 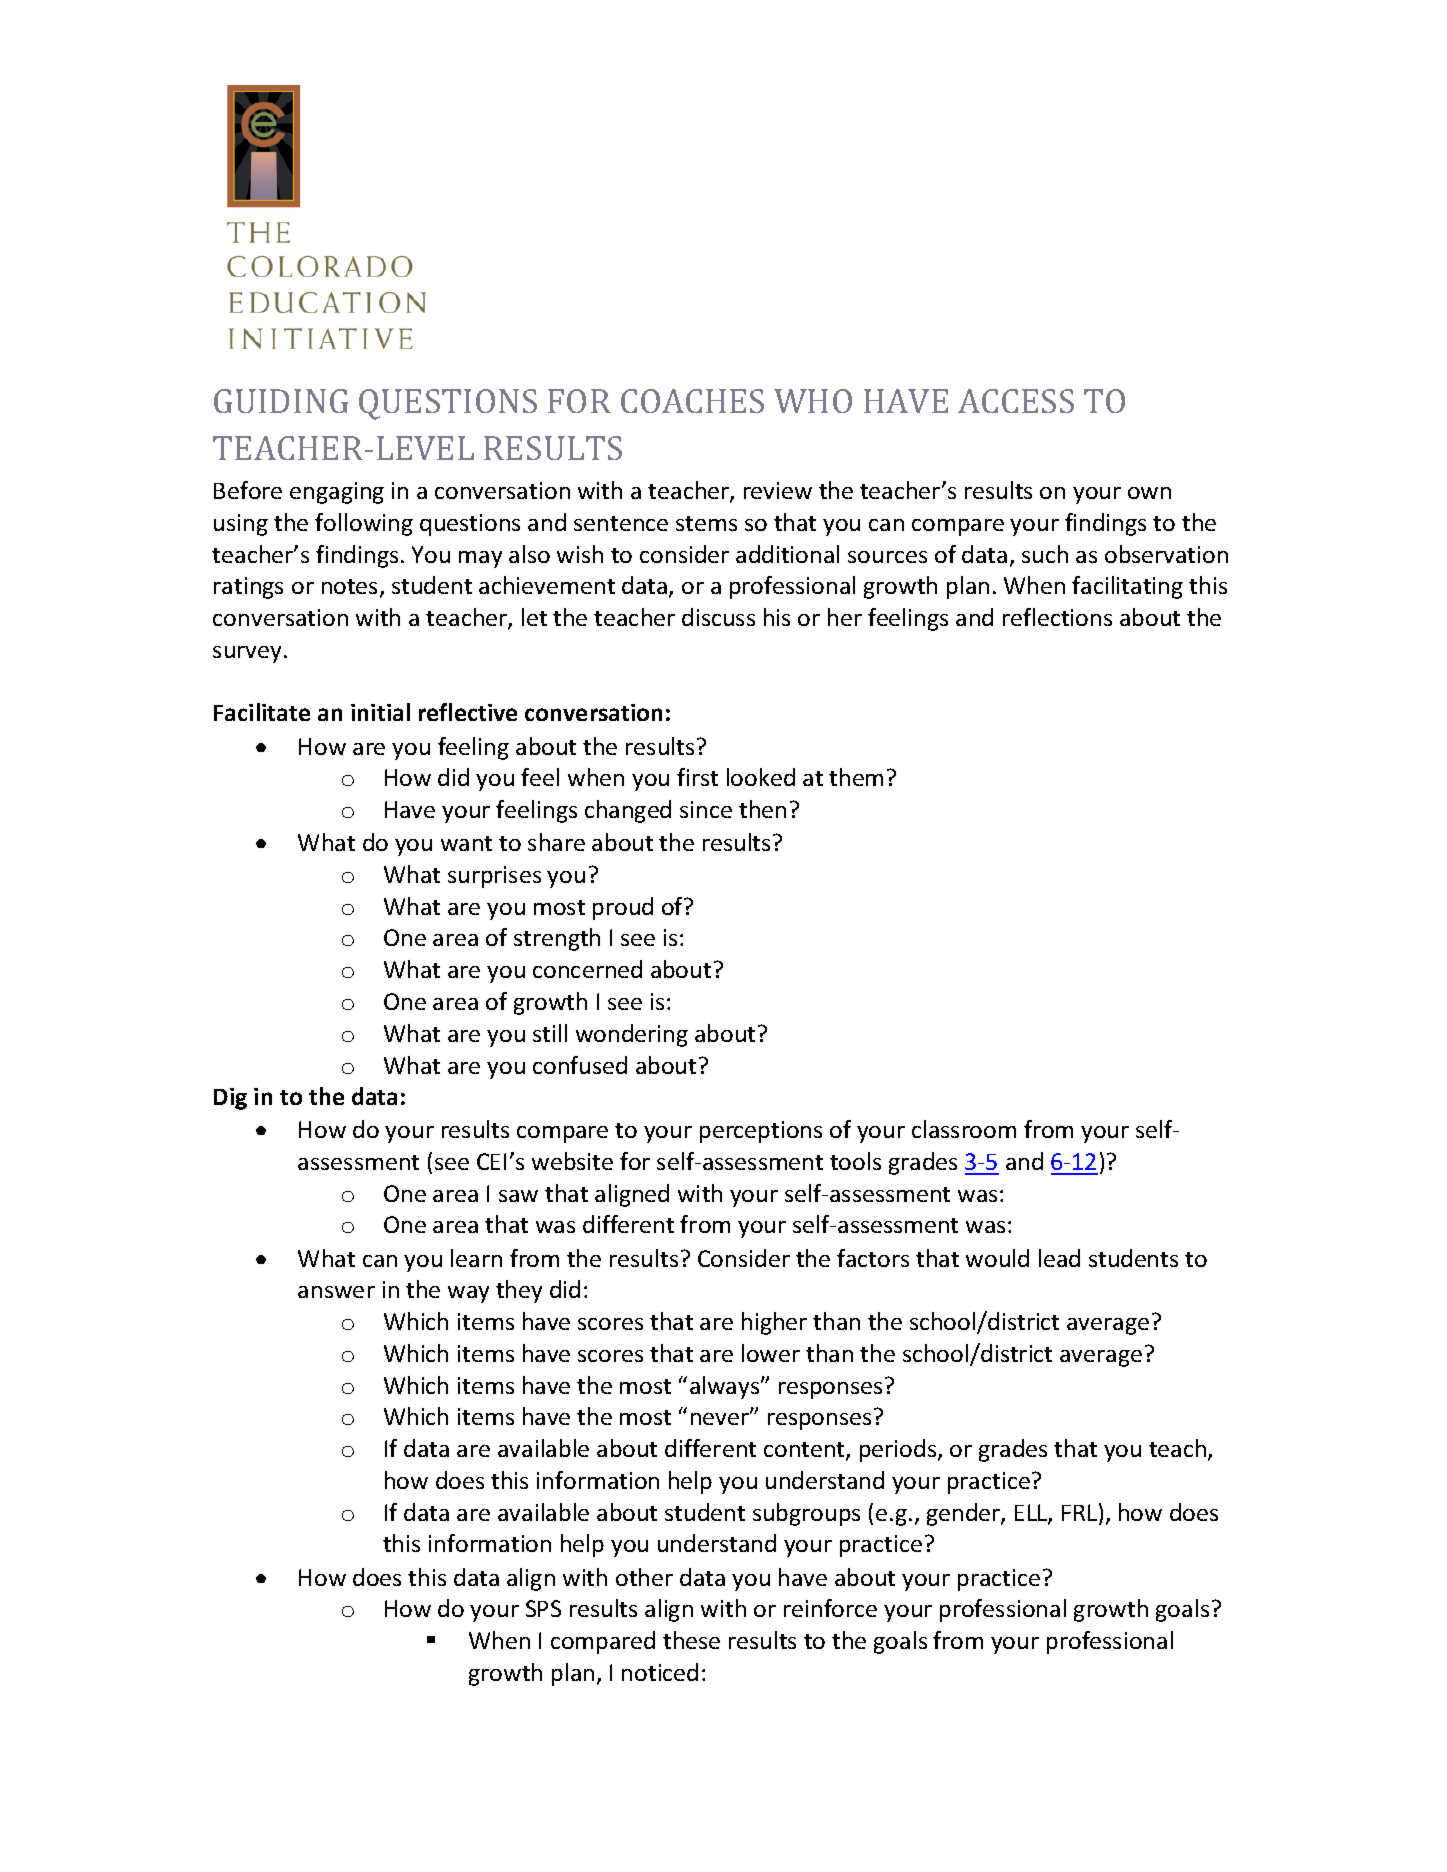 What do you see at coordinates (337, 493) in the document?
I see `engaging` at bounding box center [337, 493].
